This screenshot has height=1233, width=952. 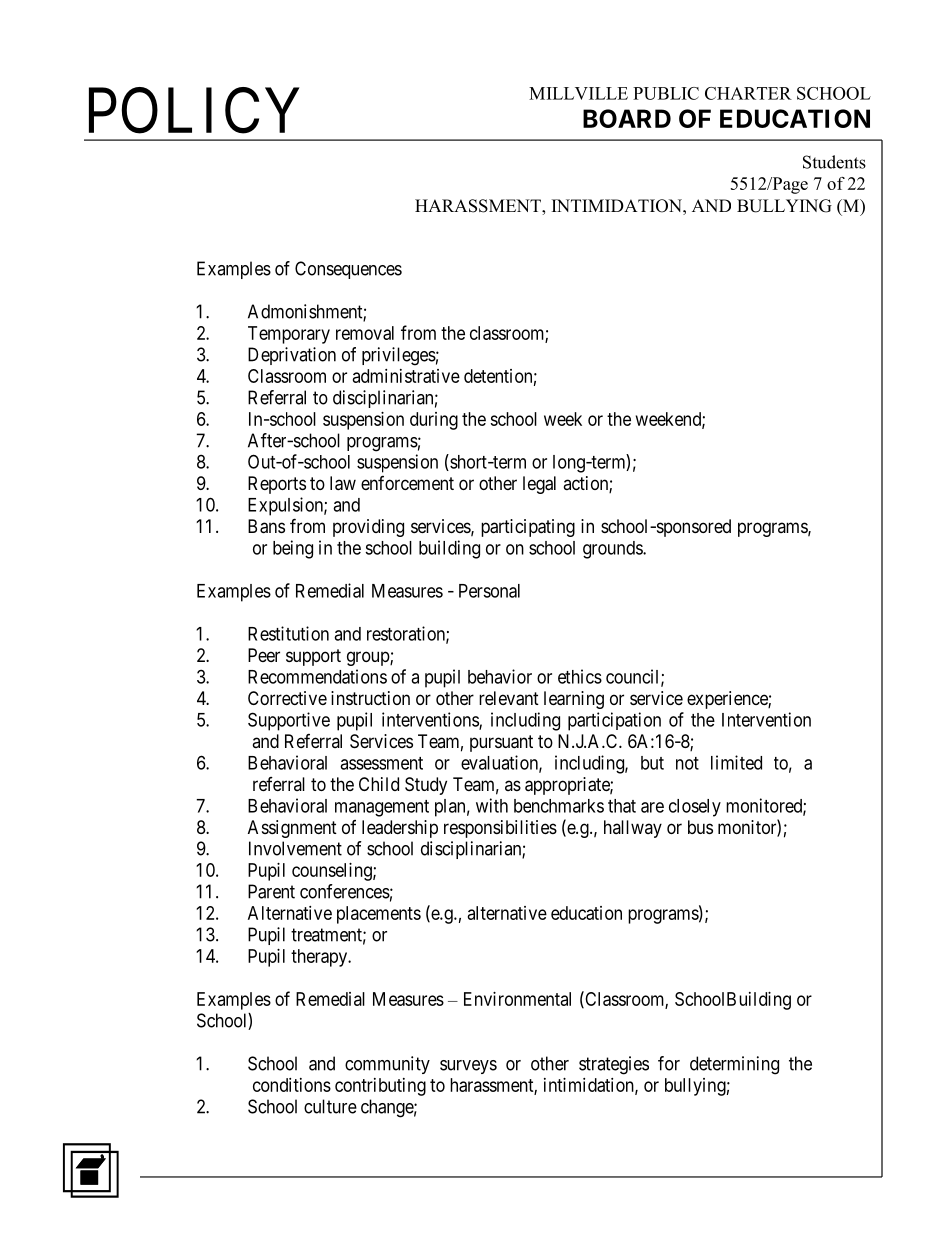 What do you see at coordinates (627, 118) in the screenshot?
I see `BOARD` at bounding box center [627, 118].
